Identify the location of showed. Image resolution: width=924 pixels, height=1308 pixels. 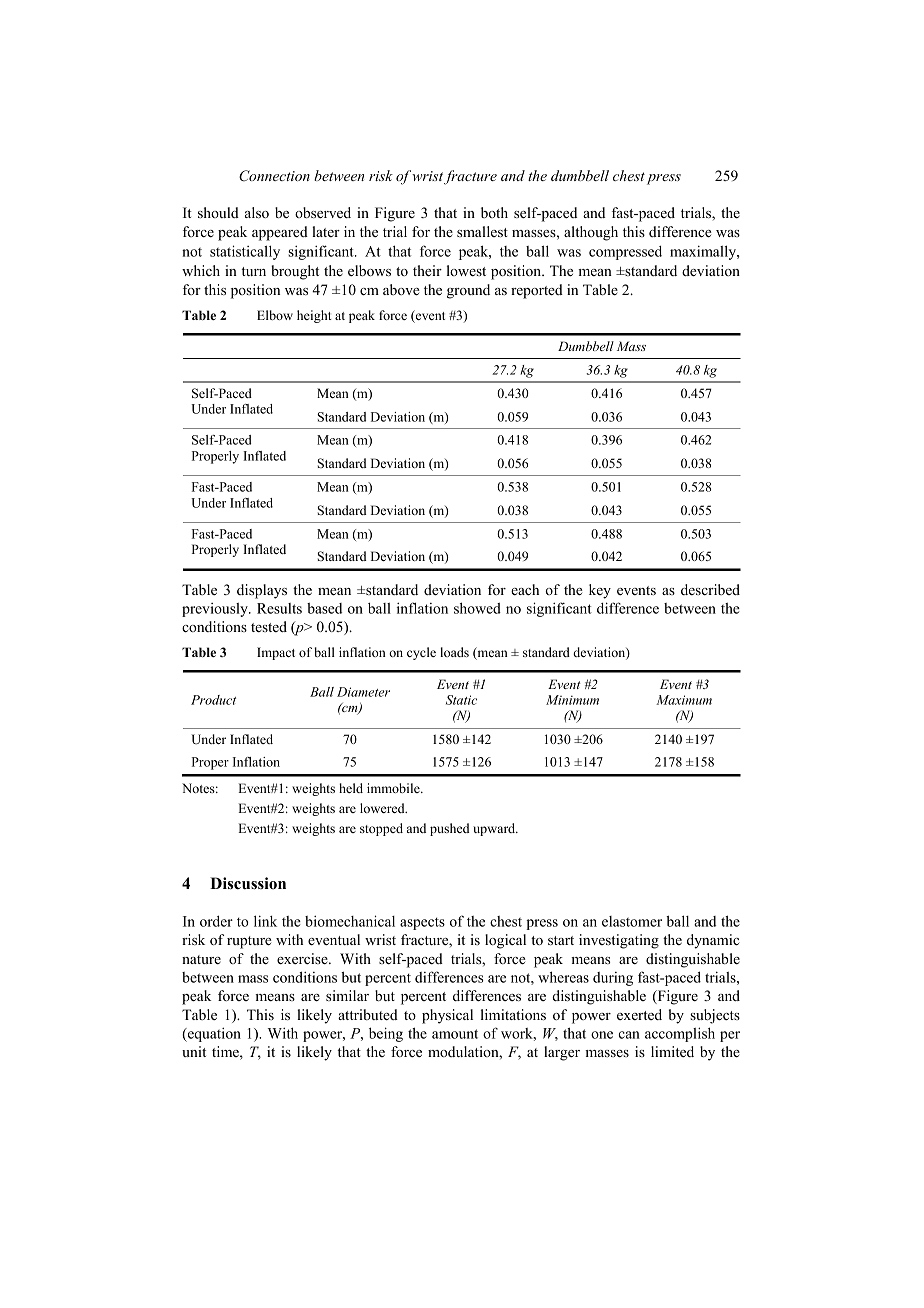
(477, 608).
